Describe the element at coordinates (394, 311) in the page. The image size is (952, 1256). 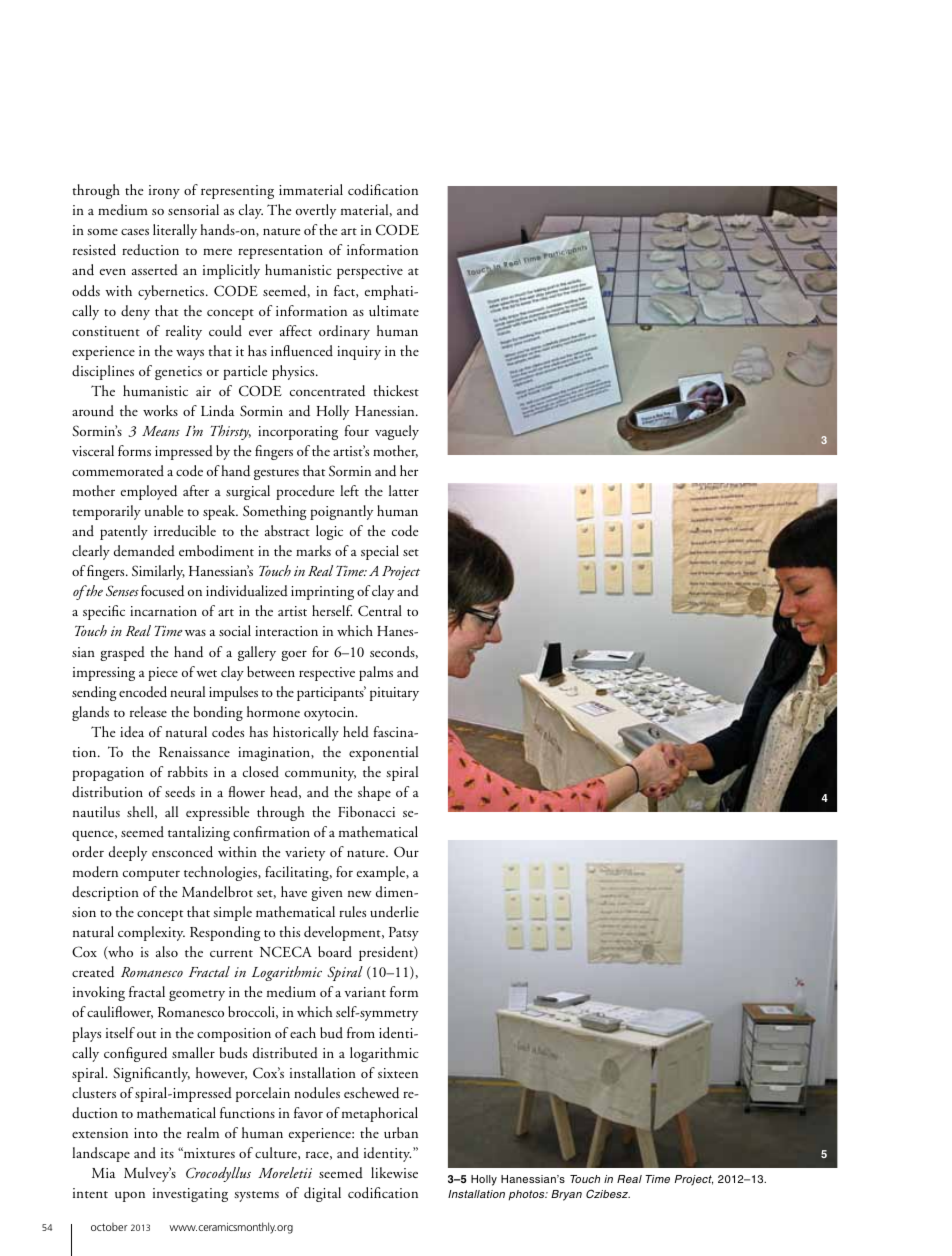
I see `ultimate` at that location.
